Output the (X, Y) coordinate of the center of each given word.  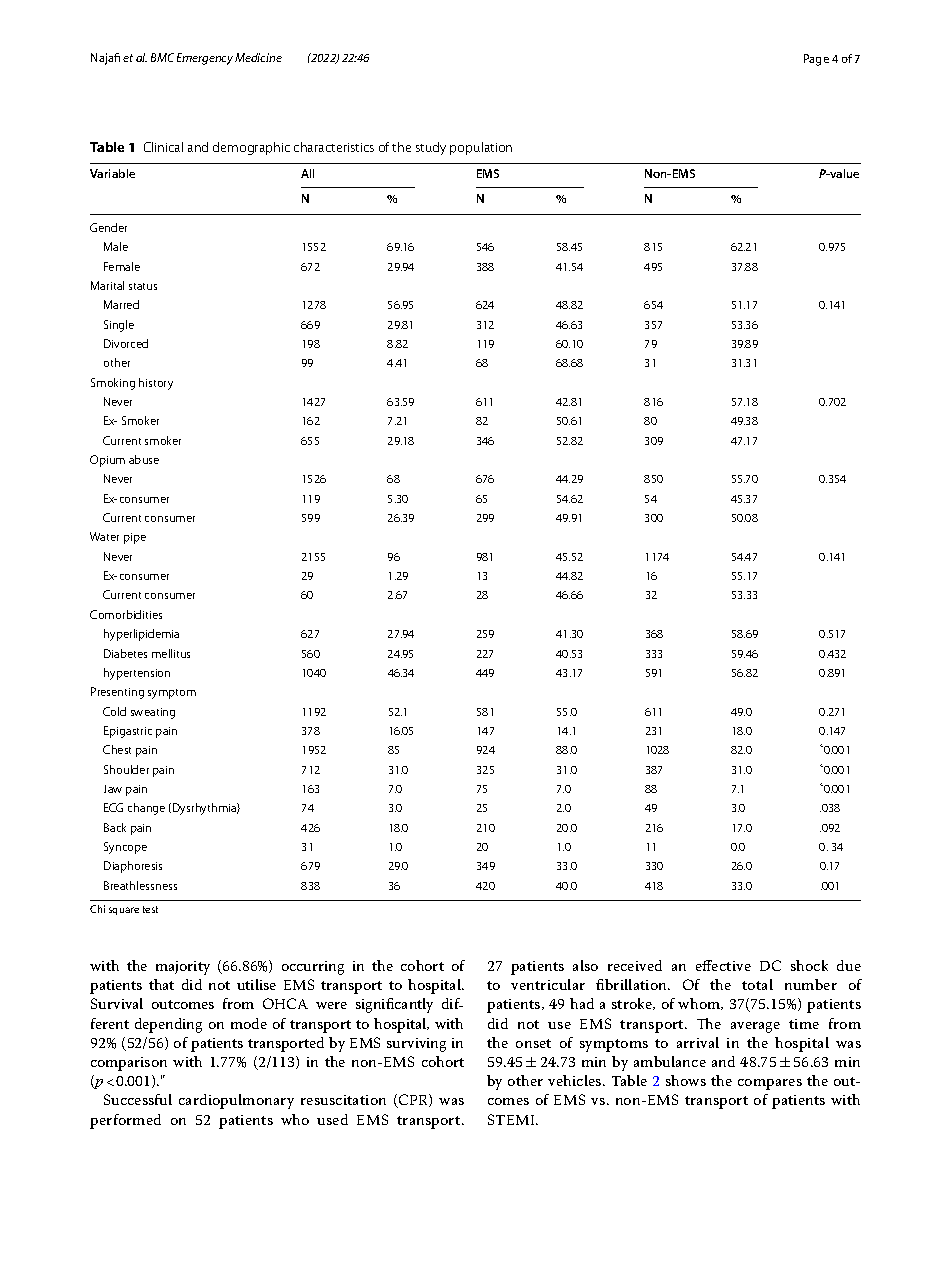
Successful (138, 1099)
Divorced (126, 343)
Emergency (205, 59)
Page (816, 60)
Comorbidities (126, 614)
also (585, 965)
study (431, 148)
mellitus (171, 653)
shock (809, 965)
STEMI (513, 1119)
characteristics (334, 147)
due (849, 965)
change (146, 809)
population (481, 148)
